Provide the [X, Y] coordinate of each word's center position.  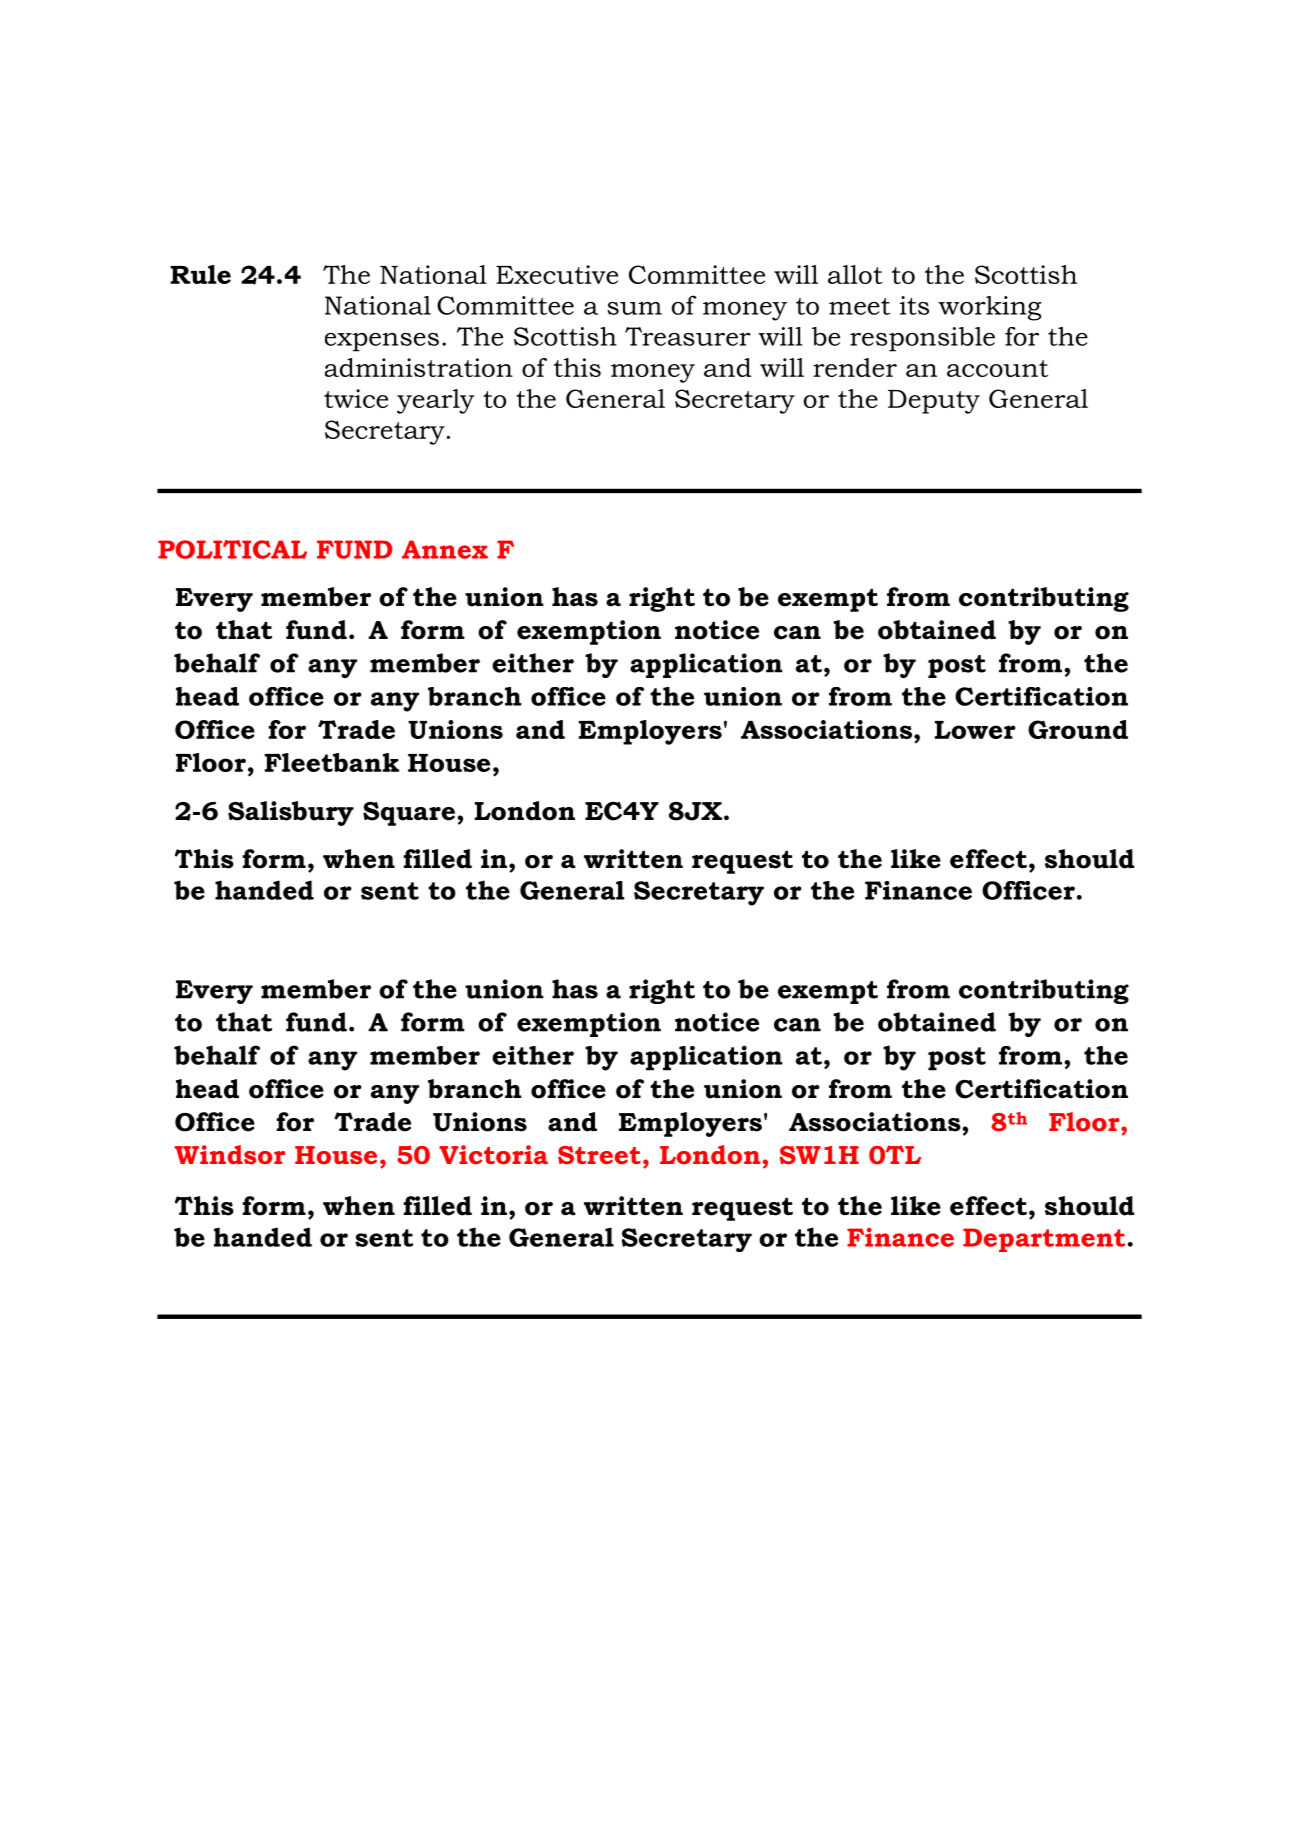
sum [634, 308]
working [989, 308]
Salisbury [291, 813]
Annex [445, 549]
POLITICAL [232, 549]
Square [409, 814]
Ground [1078, 729]
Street [599, 1155]
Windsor [229, 1155]
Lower [975, 730]
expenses [382, 342]
